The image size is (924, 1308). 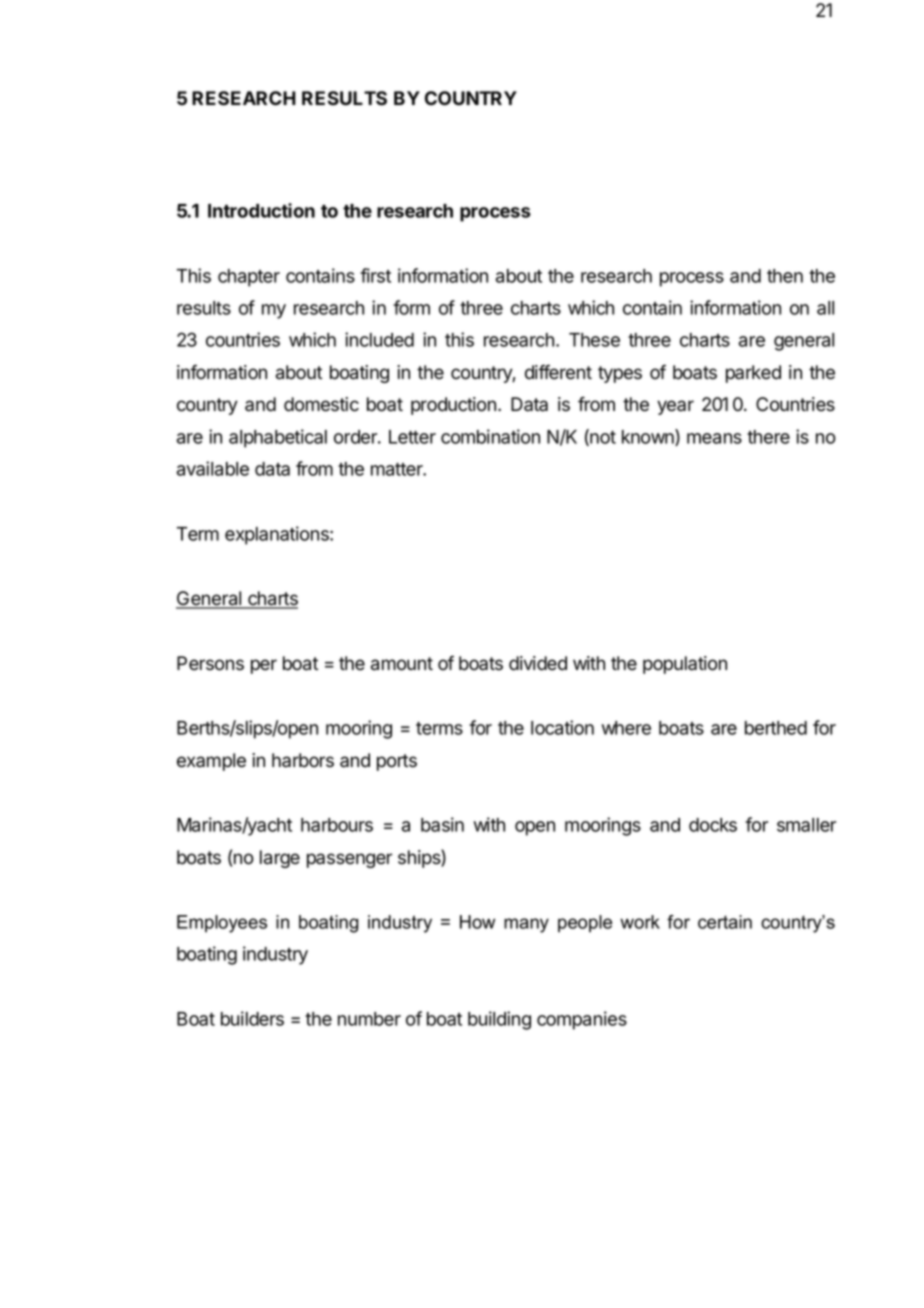 What do you see at coordinates (538, 663) in the page?
I see `divided` at bounding box center [538, 663].
